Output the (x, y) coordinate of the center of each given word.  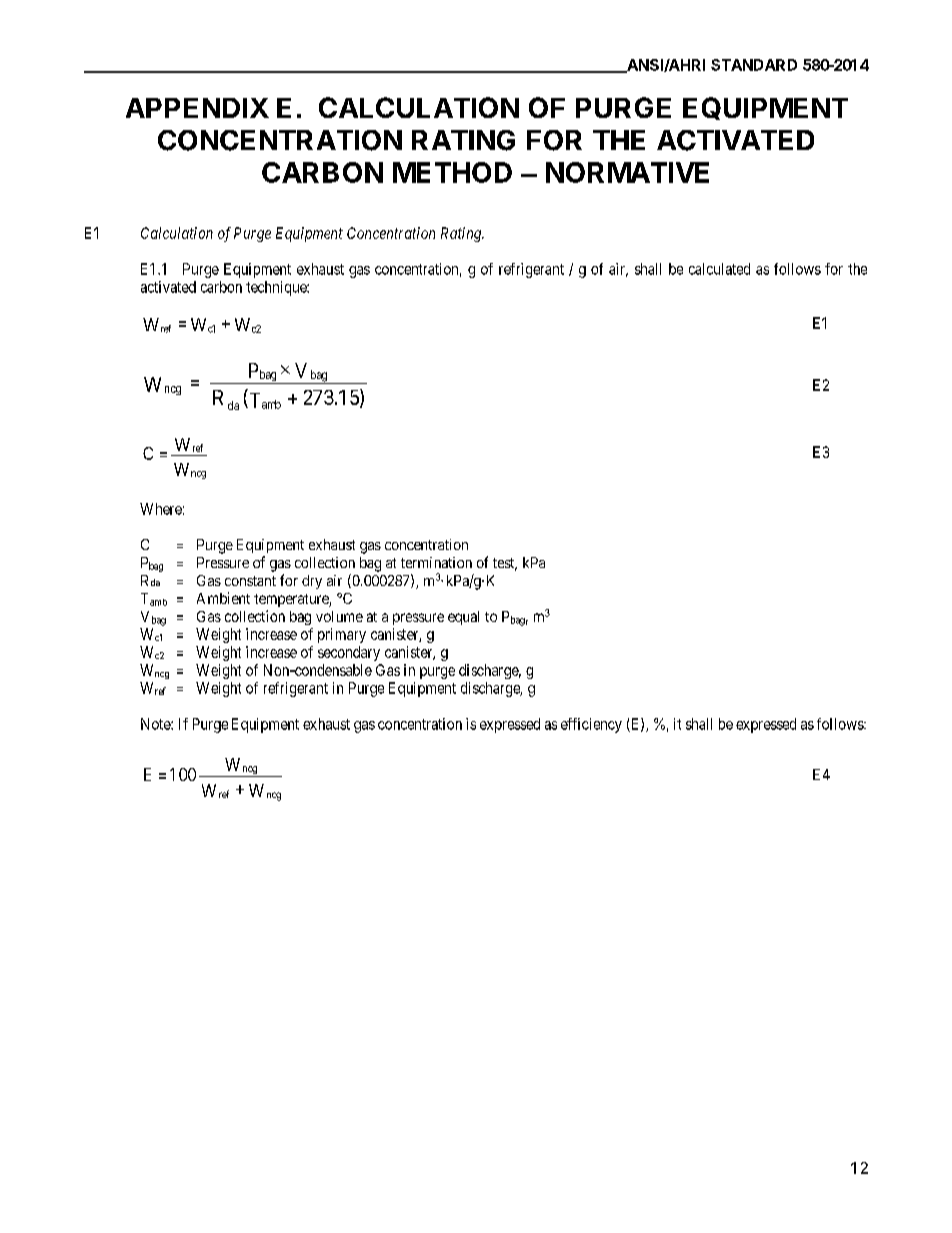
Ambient (223, 598)
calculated (719, 269)
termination (436, 562)
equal (463, 618)
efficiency (591, 725)
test (505, 564)
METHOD (452, 172)
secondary (349, 653)
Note (156, 724)
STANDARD (754, 65)
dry (312, 582)
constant (250, 581)
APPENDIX (197, 108)
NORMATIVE (627, 172)
